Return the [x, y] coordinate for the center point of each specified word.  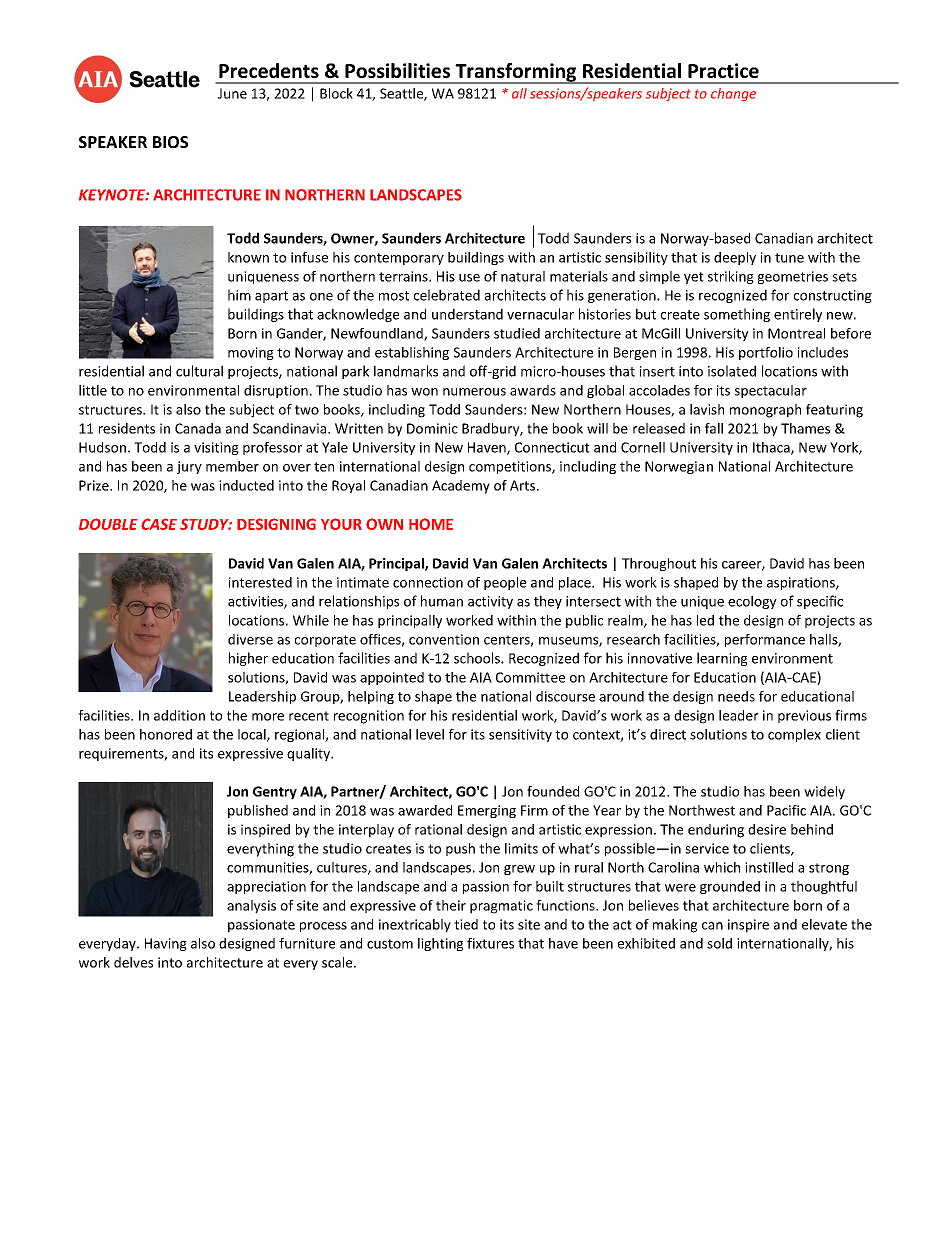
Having [166, 944]
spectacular [771, 391]
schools [478, 658]
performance [765, 640]
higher [248, 659]
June [232, 93]
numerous [474, 392]
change [733, 94]
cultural [199, 371]
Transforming [516, 73]
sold [719, 943]
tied [466, 924]
